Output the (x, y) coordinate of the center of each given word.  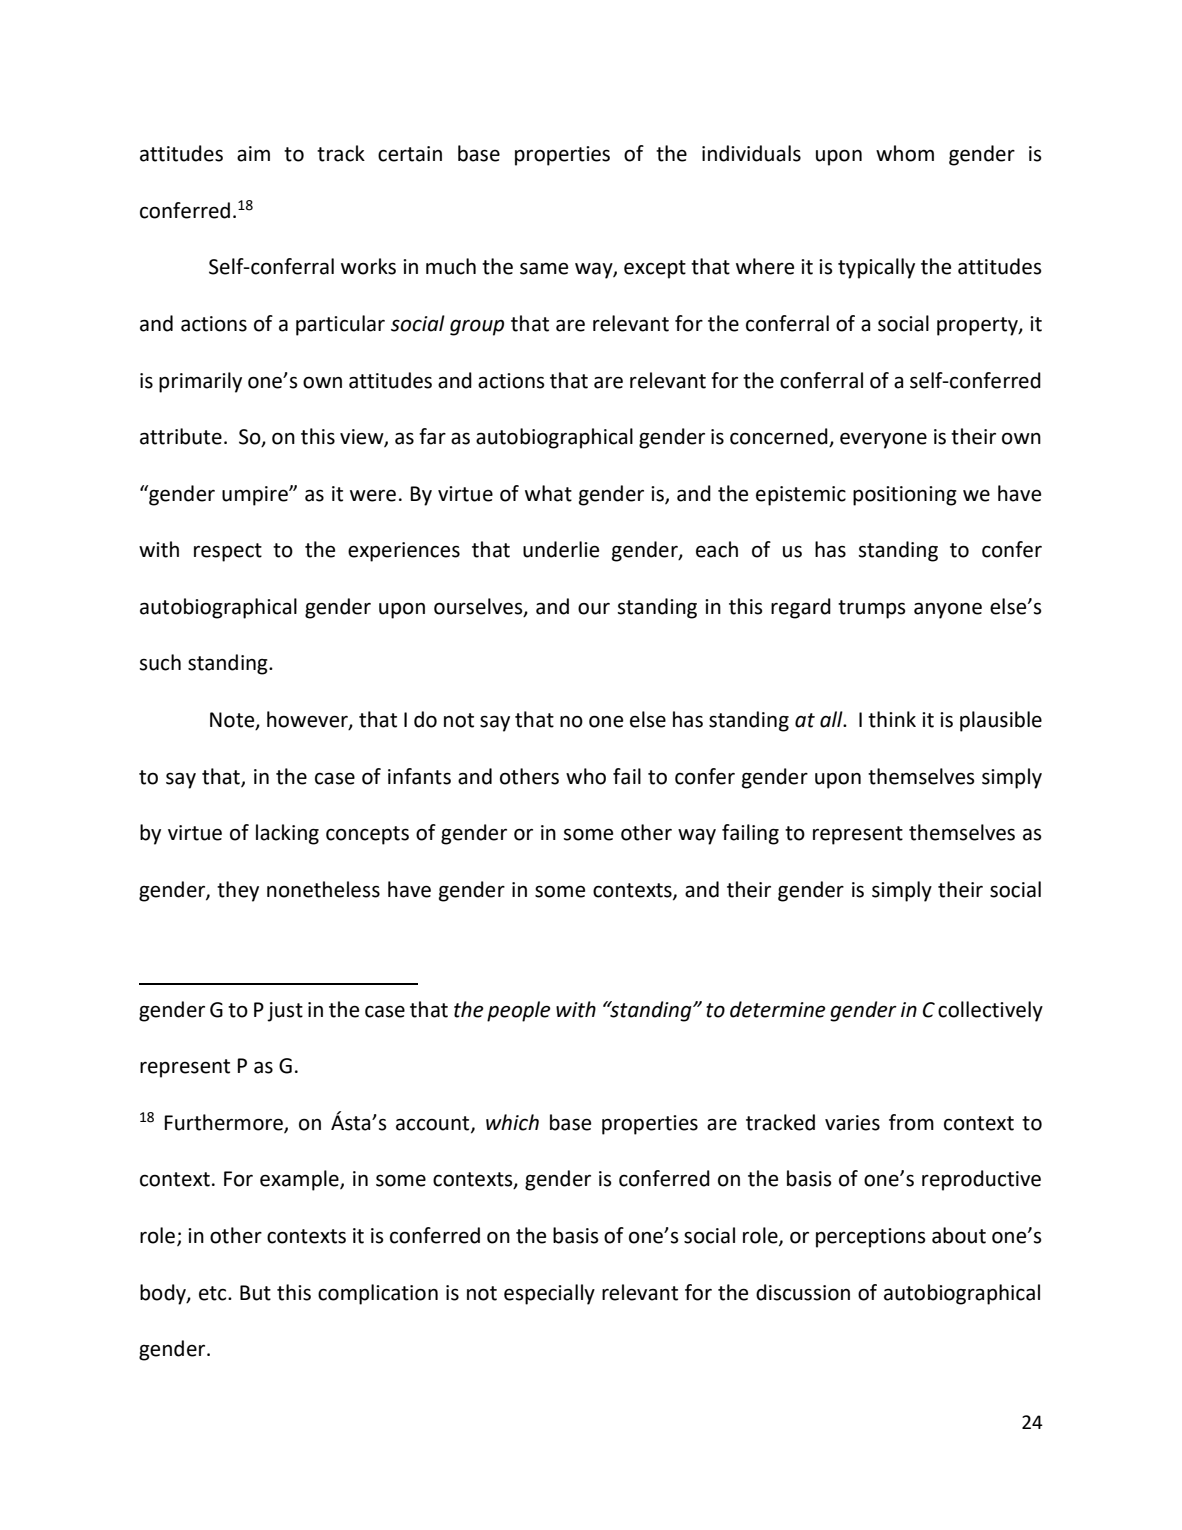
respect (228, 552)
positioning (905, 496)
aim (253, 154)
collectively (990, 1011)
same (544, 268)
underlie (561, 549)
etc (214, 1293)
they (238, 891)
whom (905, 153)
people (519, 1011)
